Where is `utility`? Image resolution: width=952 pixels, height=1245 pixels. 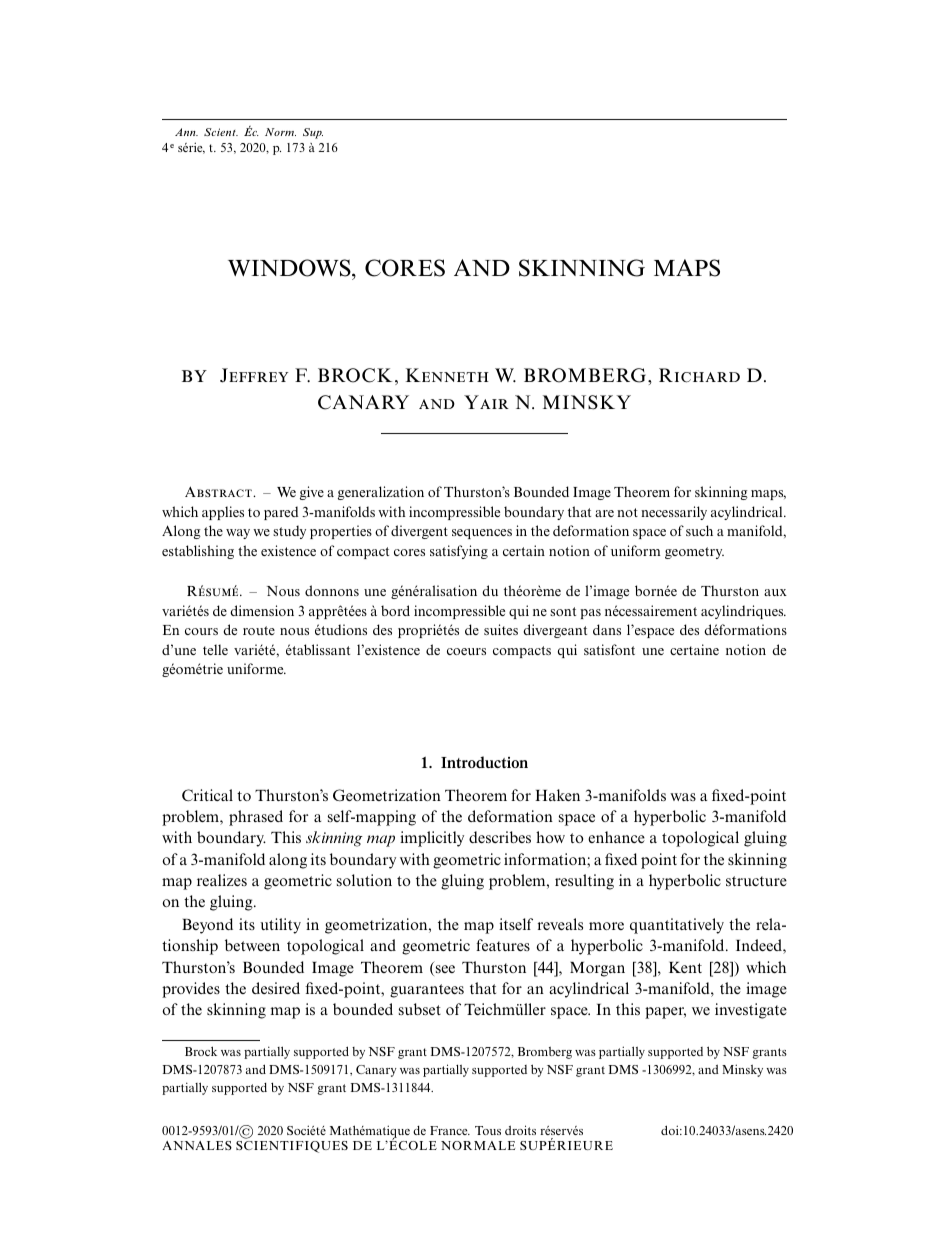 utility is located at coordinates (280, 926).
